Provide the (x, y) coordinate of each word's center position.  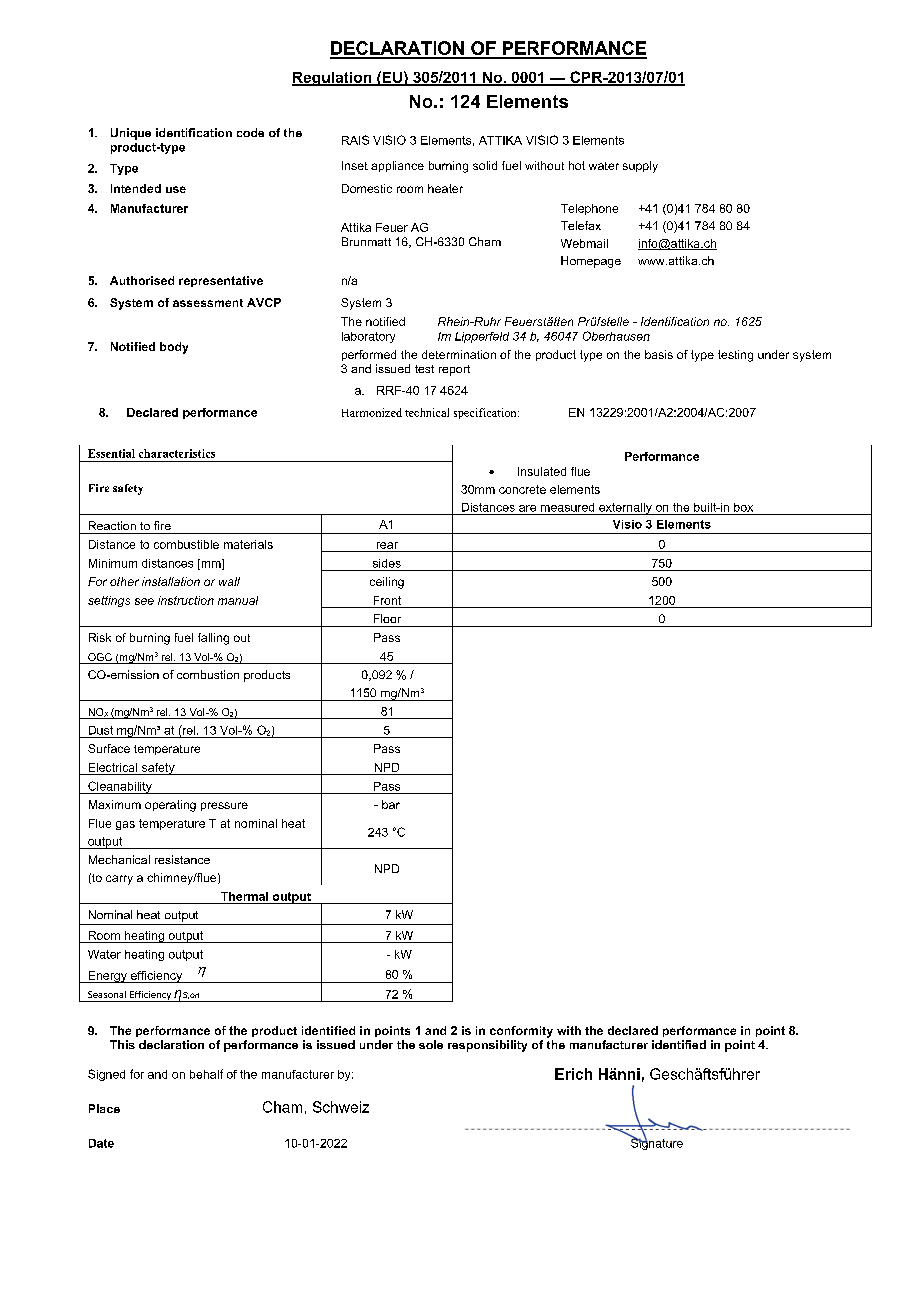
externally (625, 509)
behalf (206, 1074)
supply (640, 167)
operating (170, 806)
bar (391, 804)
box (743, 507)
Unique (131, 134)
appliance (397, 166)
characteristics (177, 453)
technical (427, 412)
